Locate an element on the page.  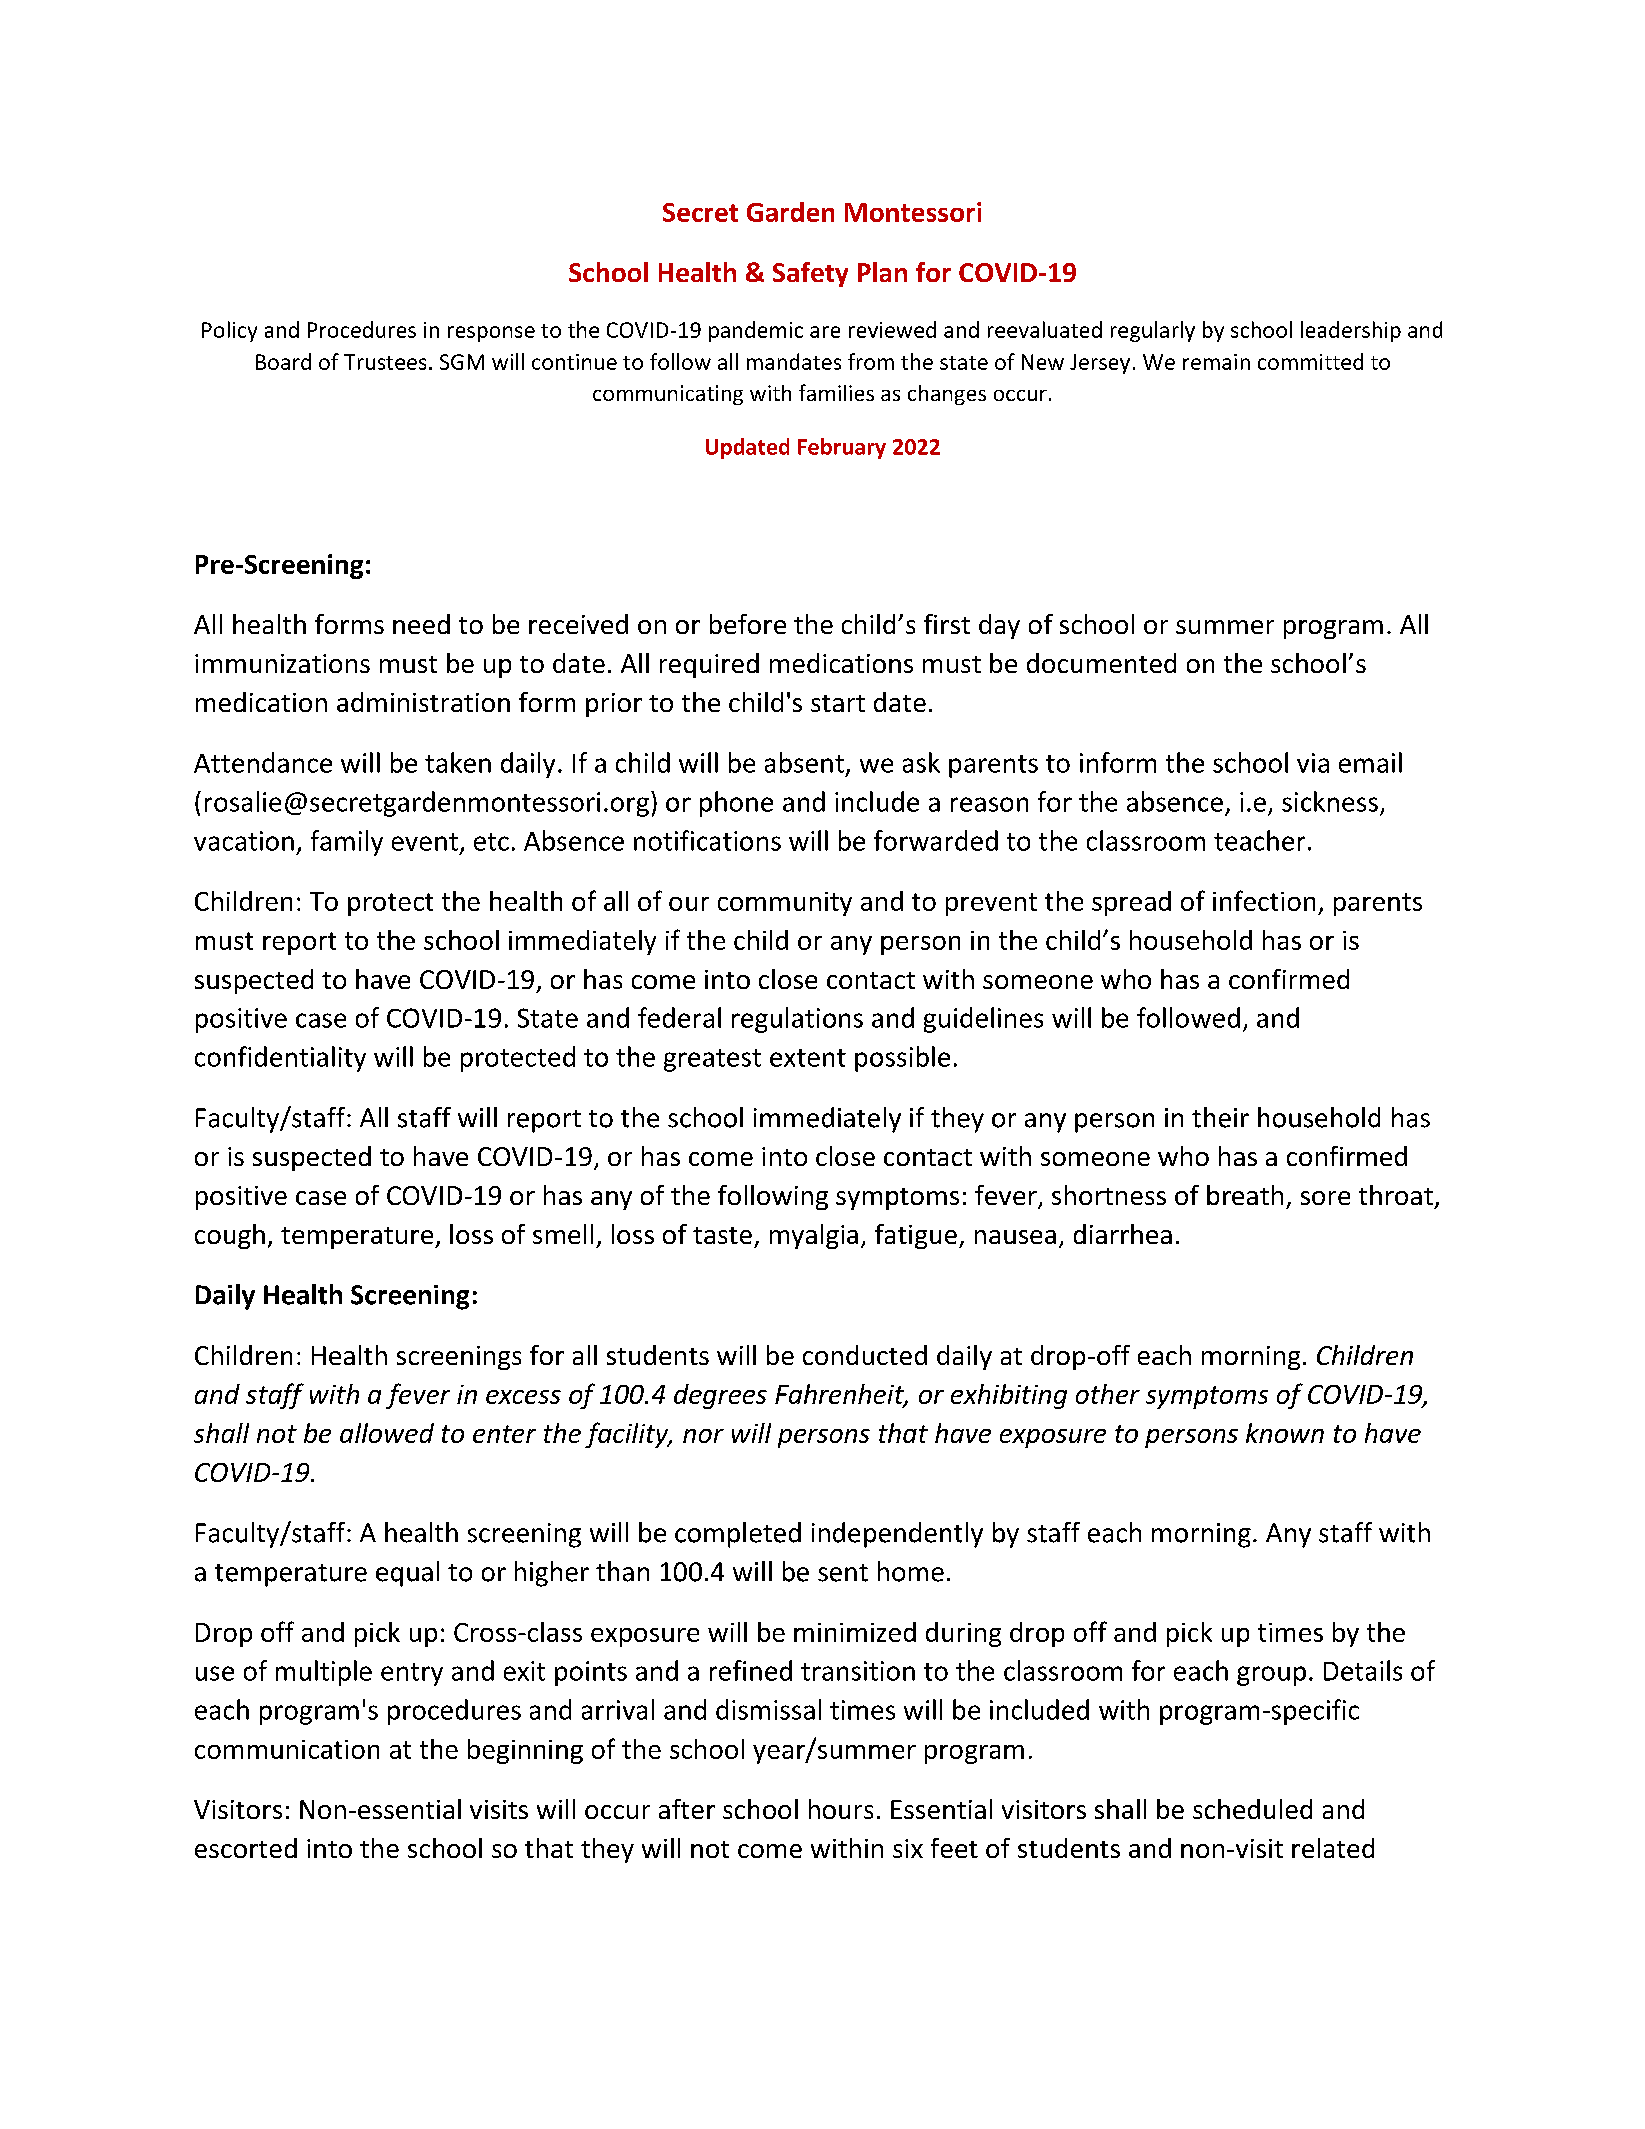
communication is located at coordinates (287, 1749).
